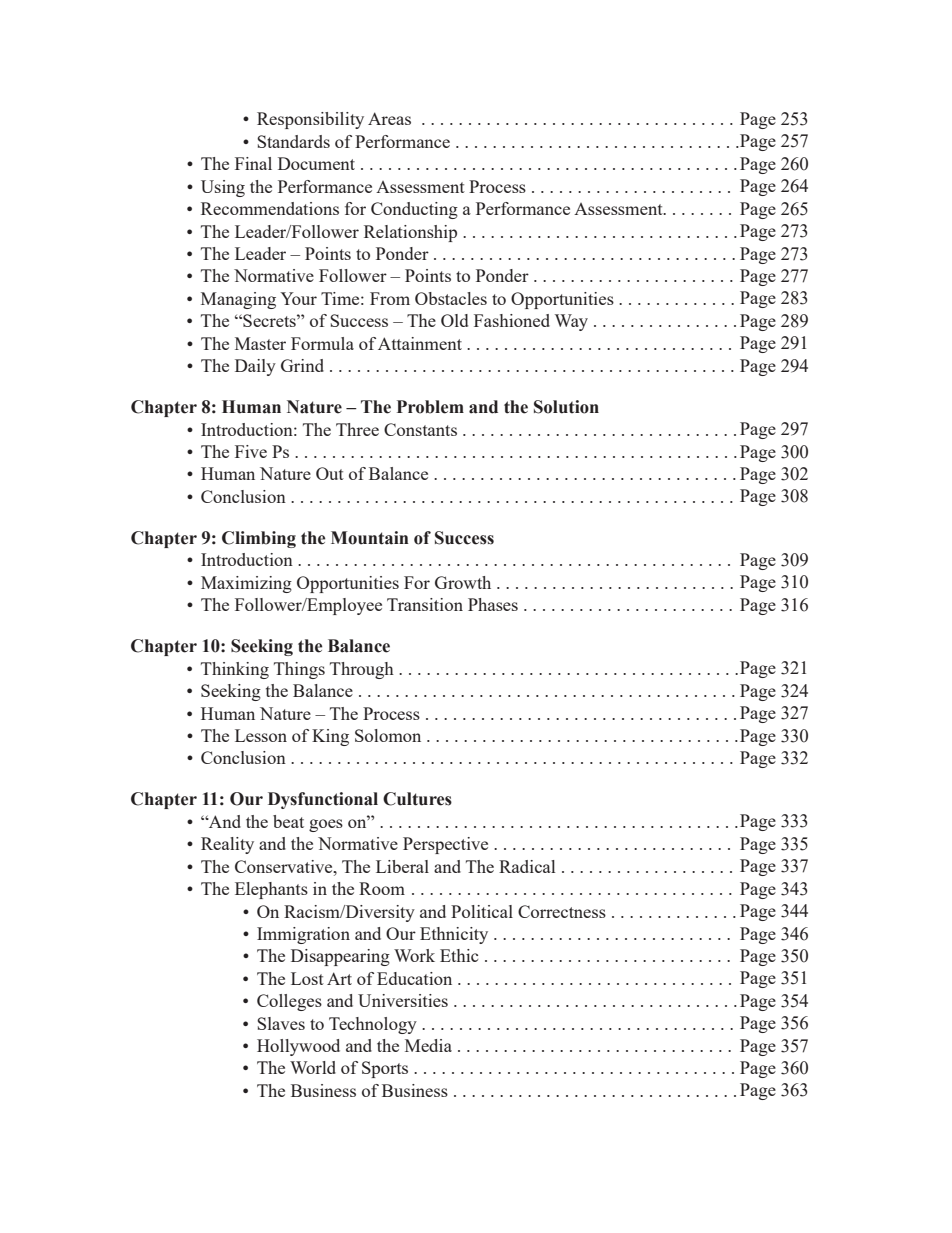  Describe the element at coordinates (253, 163) in the screenshot. I see `Final` at that location.
